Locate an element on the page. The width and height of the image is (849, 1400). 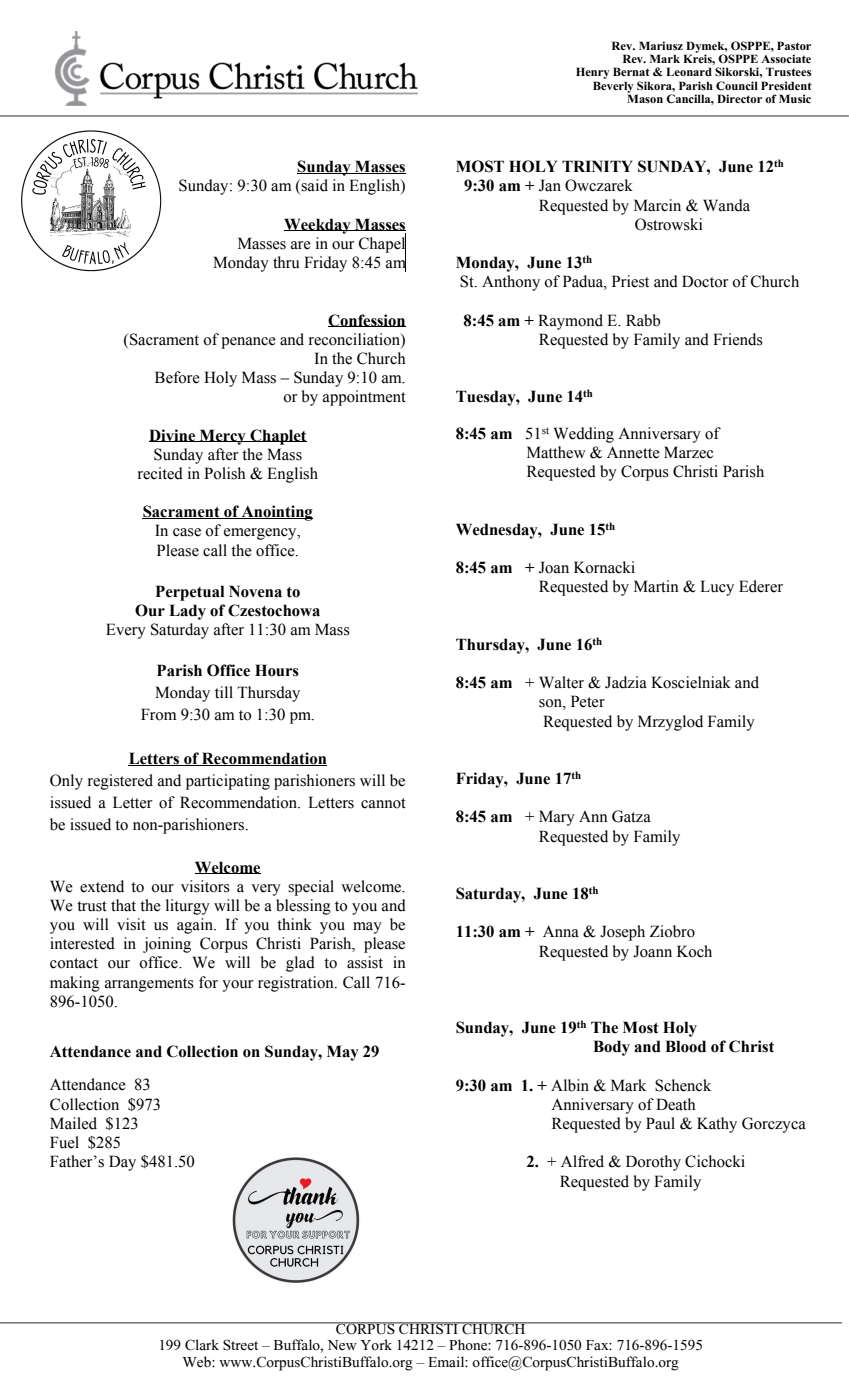
York is located at coordinates (376, 1345).
